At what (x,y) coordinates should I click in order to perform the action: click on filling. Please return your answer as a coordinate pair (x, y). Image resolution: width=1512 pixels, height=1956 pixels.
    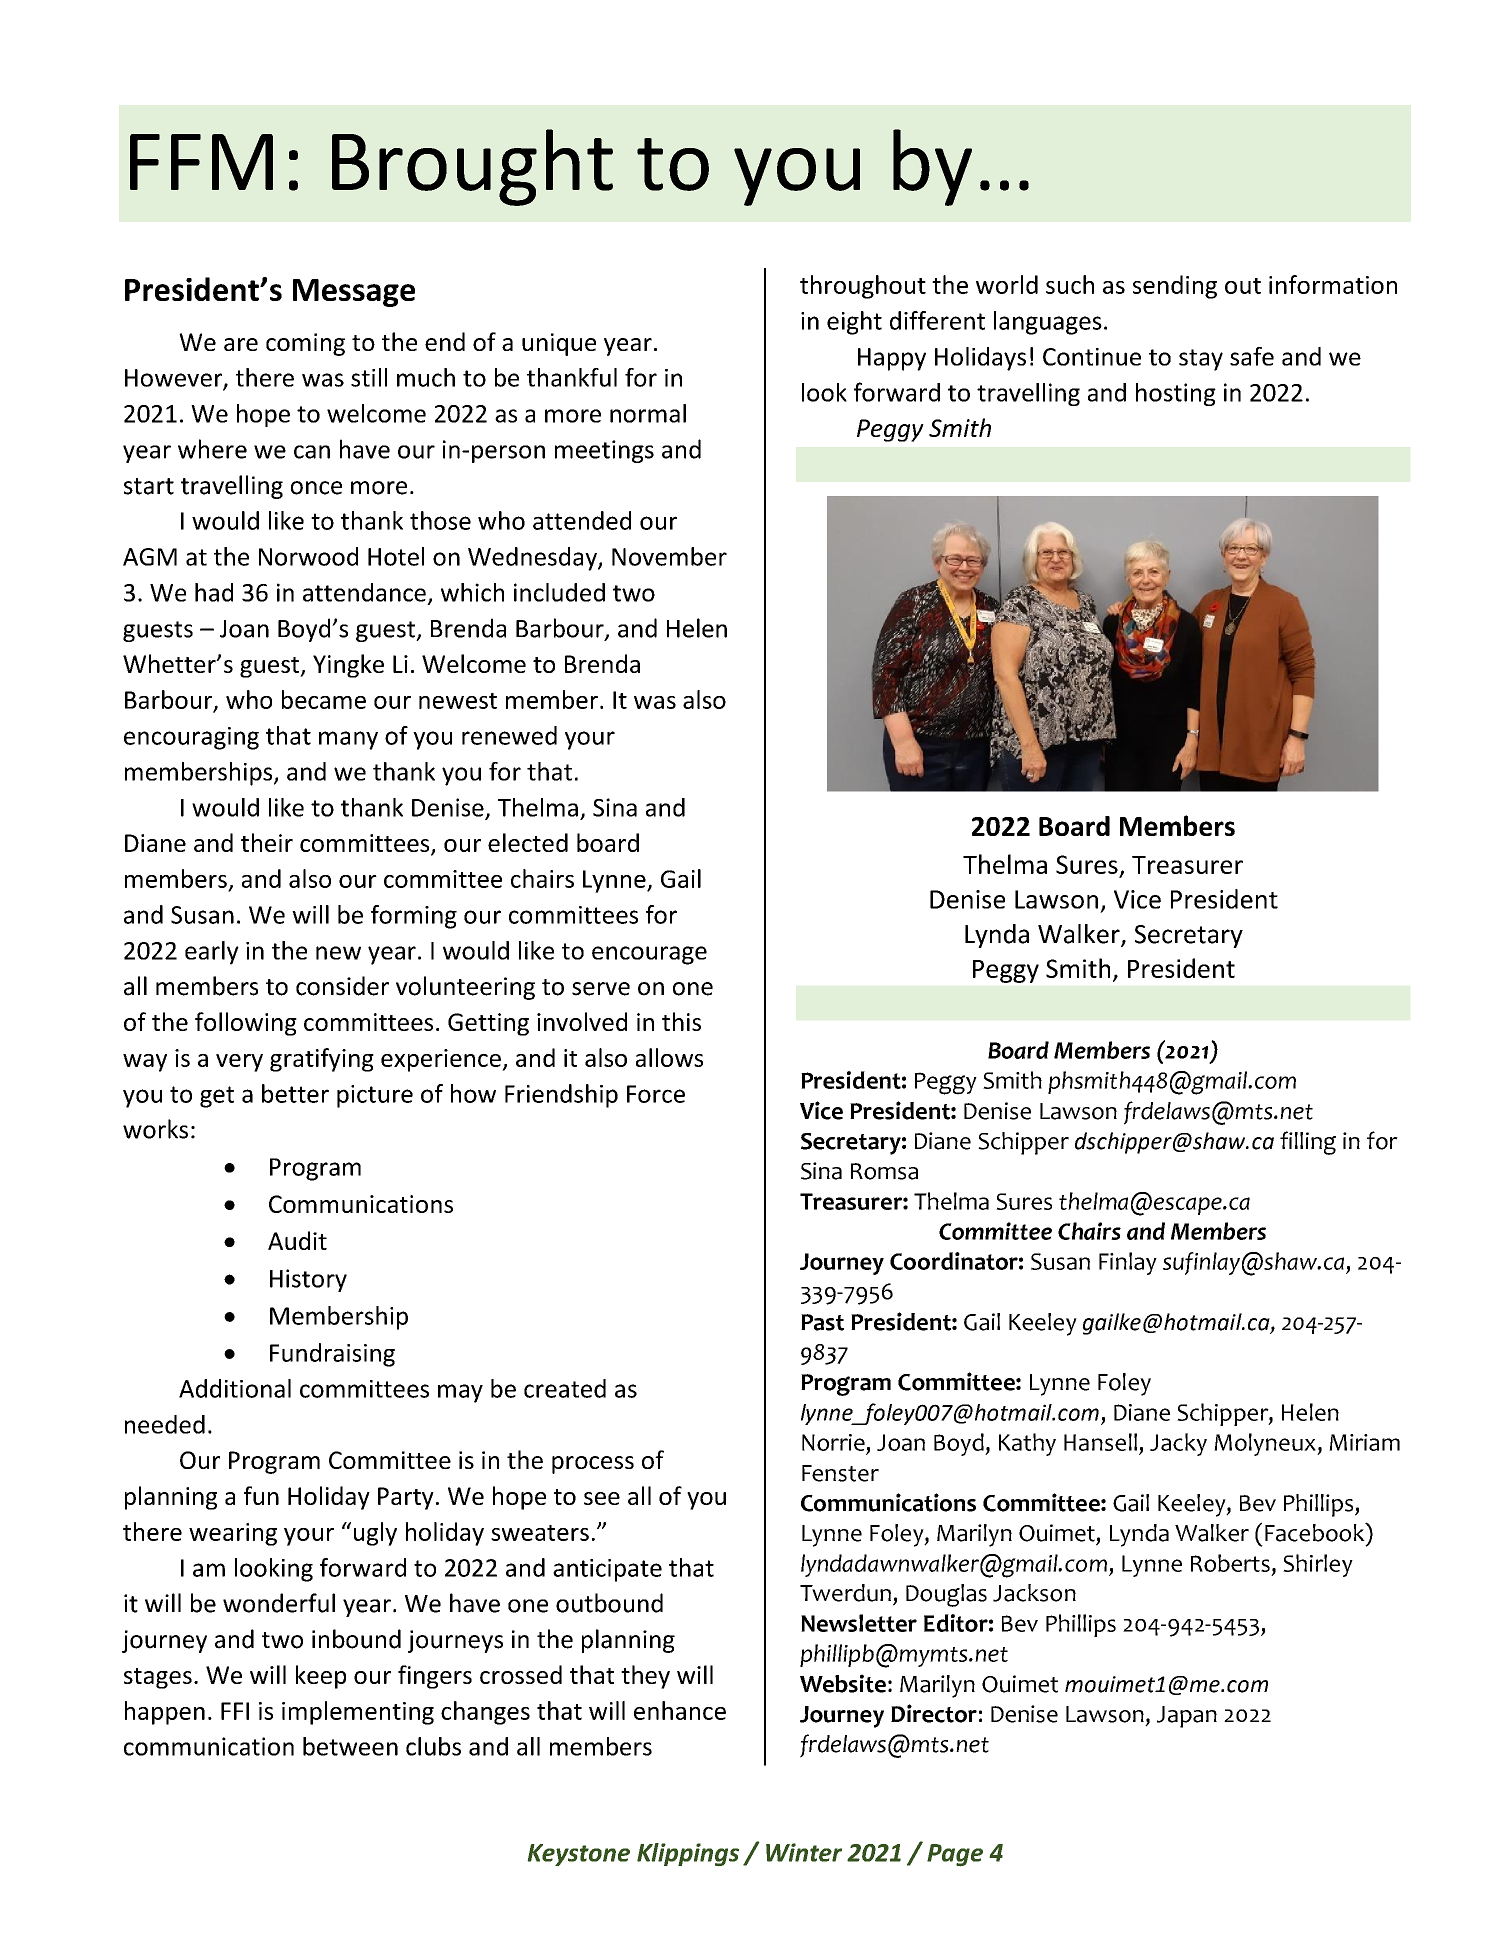
    Looking at the image, I should click on (1308, 1143).
